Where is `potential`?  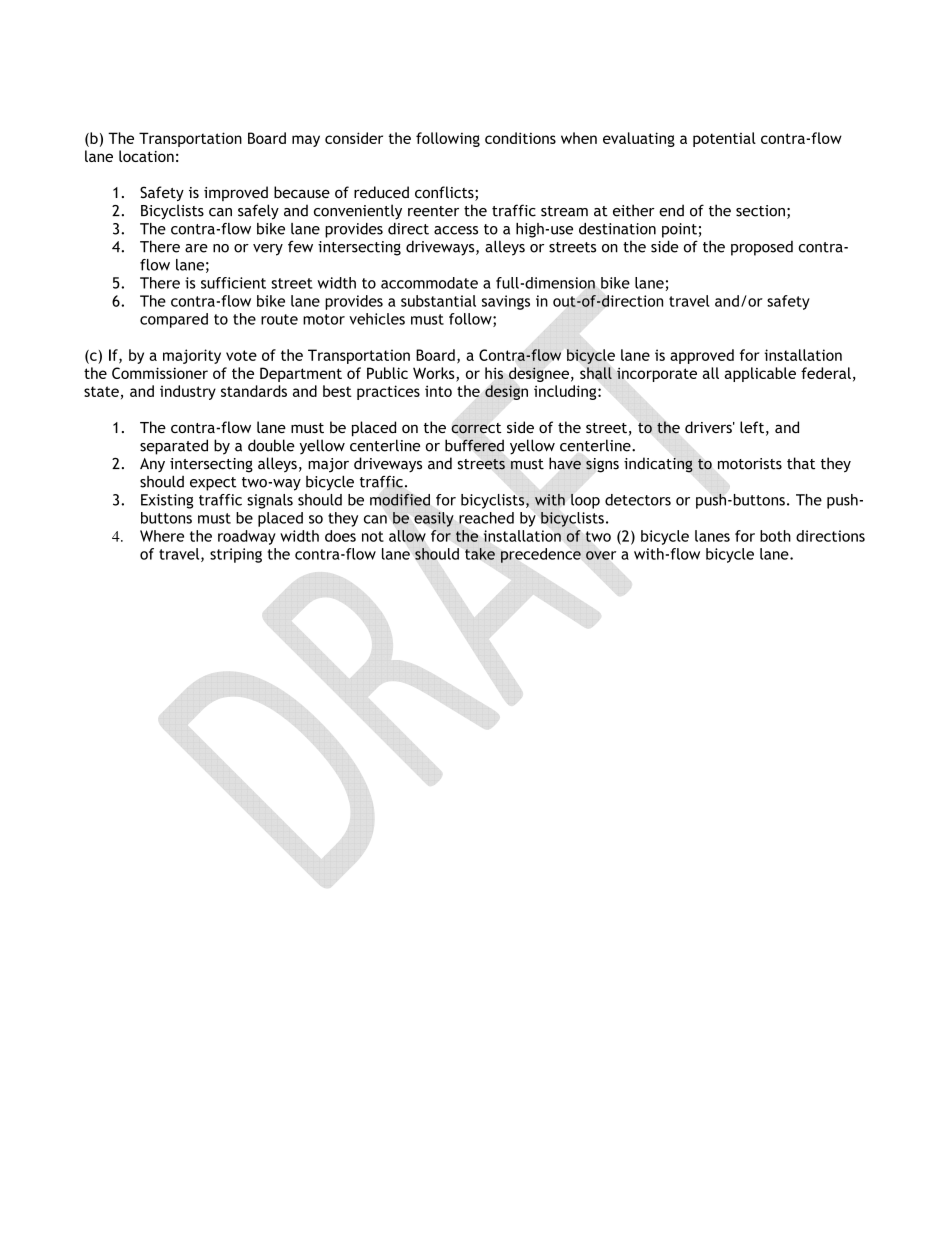
potential is located at coordinates (724, 139).
